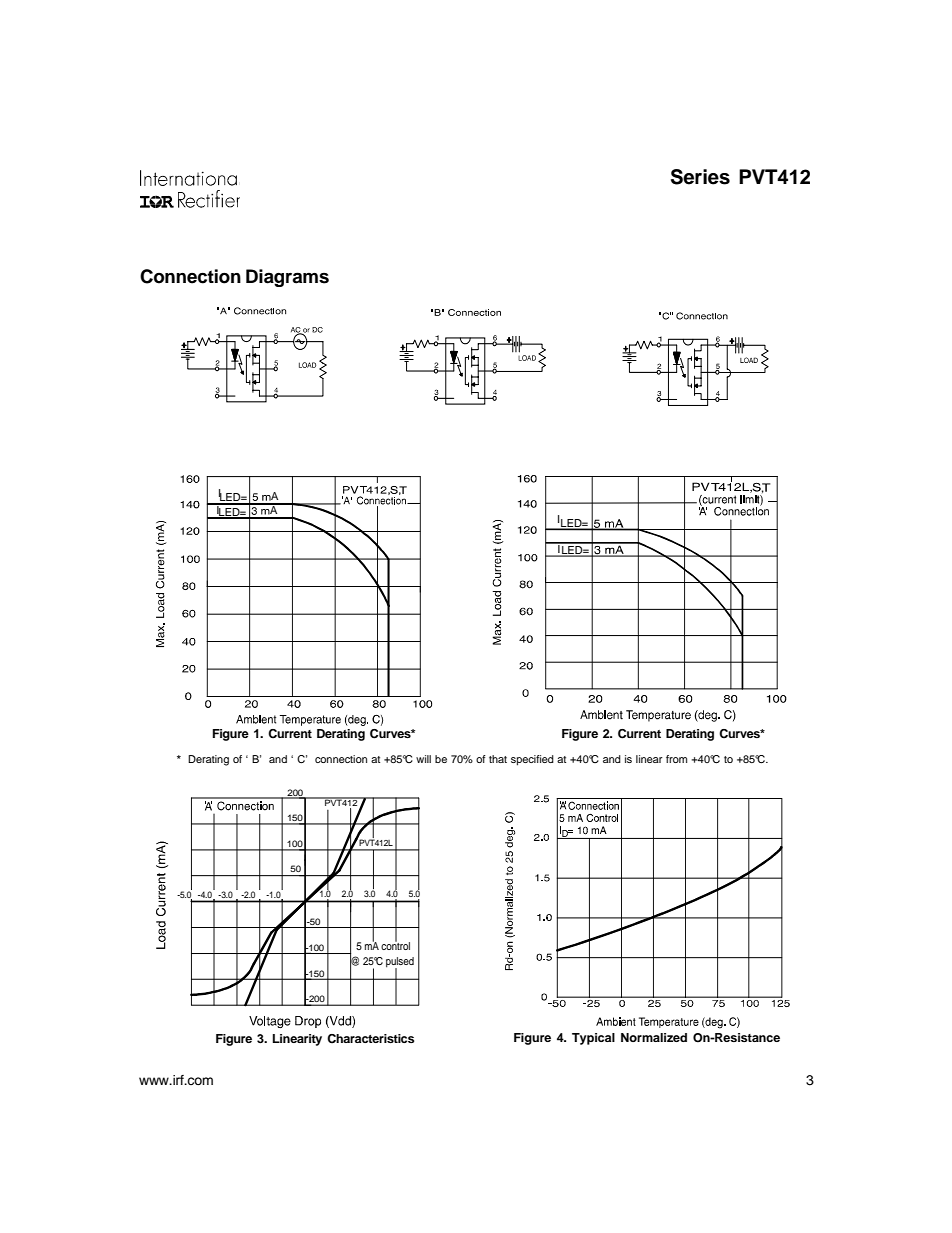  What do you see at coordinates (532, 760) in the screenshot?
I see `specified` at bounding box center [532, 760].
